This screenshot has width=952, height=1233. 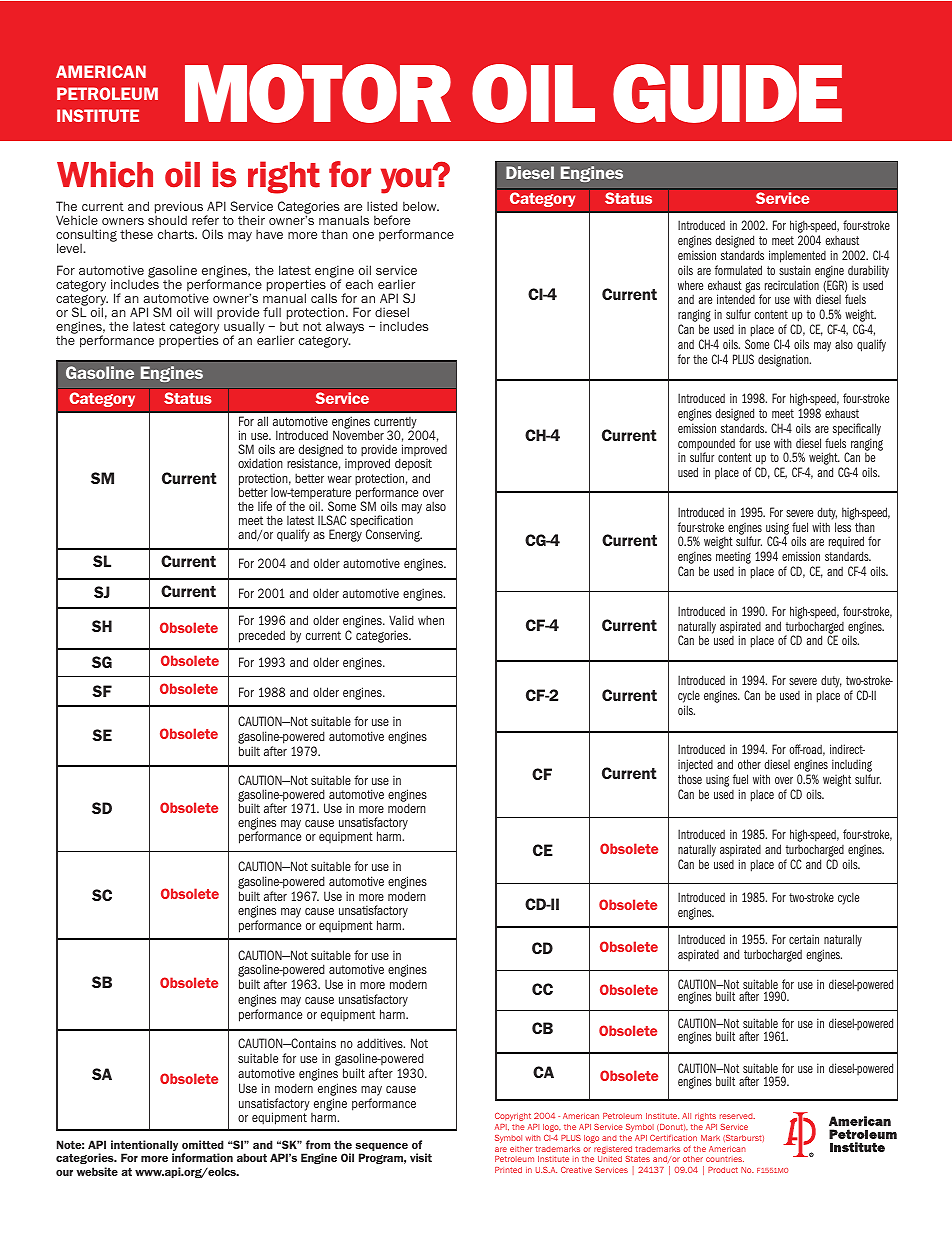 What do you see at coordinates (262, 636) in the screenshot?
I see `preceded` at bounding box center [262, 636].
